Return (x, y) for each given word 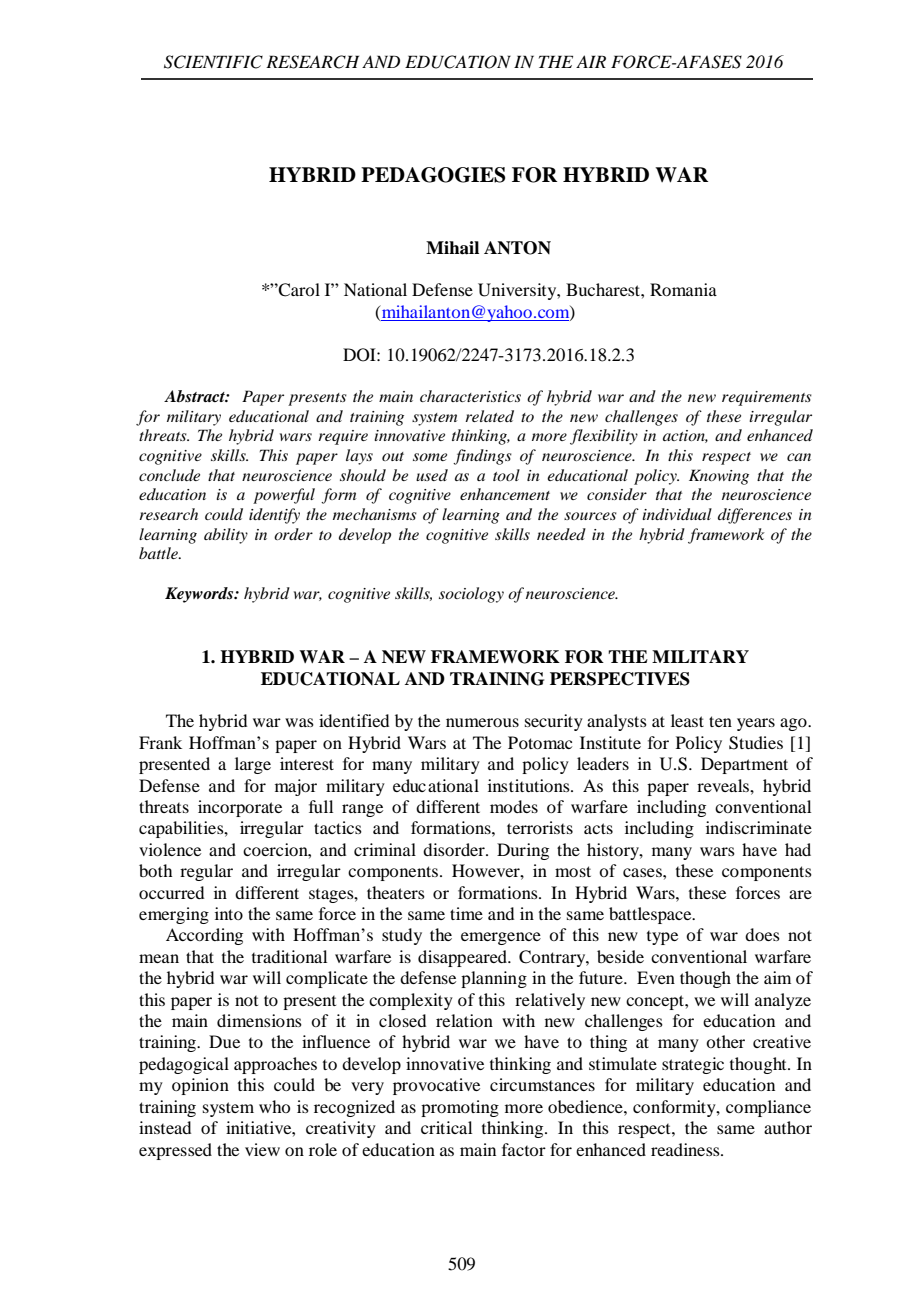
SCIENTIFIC (213, 62)
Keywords (200, 595)
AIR (591, 61)
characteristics (470, 396)
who (274, 1106)
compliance (768, 1108)
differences (755, 516)
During (523, 851)
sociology (471, 595)
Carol (298, 290)
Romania (683, 289)
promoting (460, 1108)
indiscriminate (759, 827)
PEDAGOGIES (433, 175)
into (229, 913)
